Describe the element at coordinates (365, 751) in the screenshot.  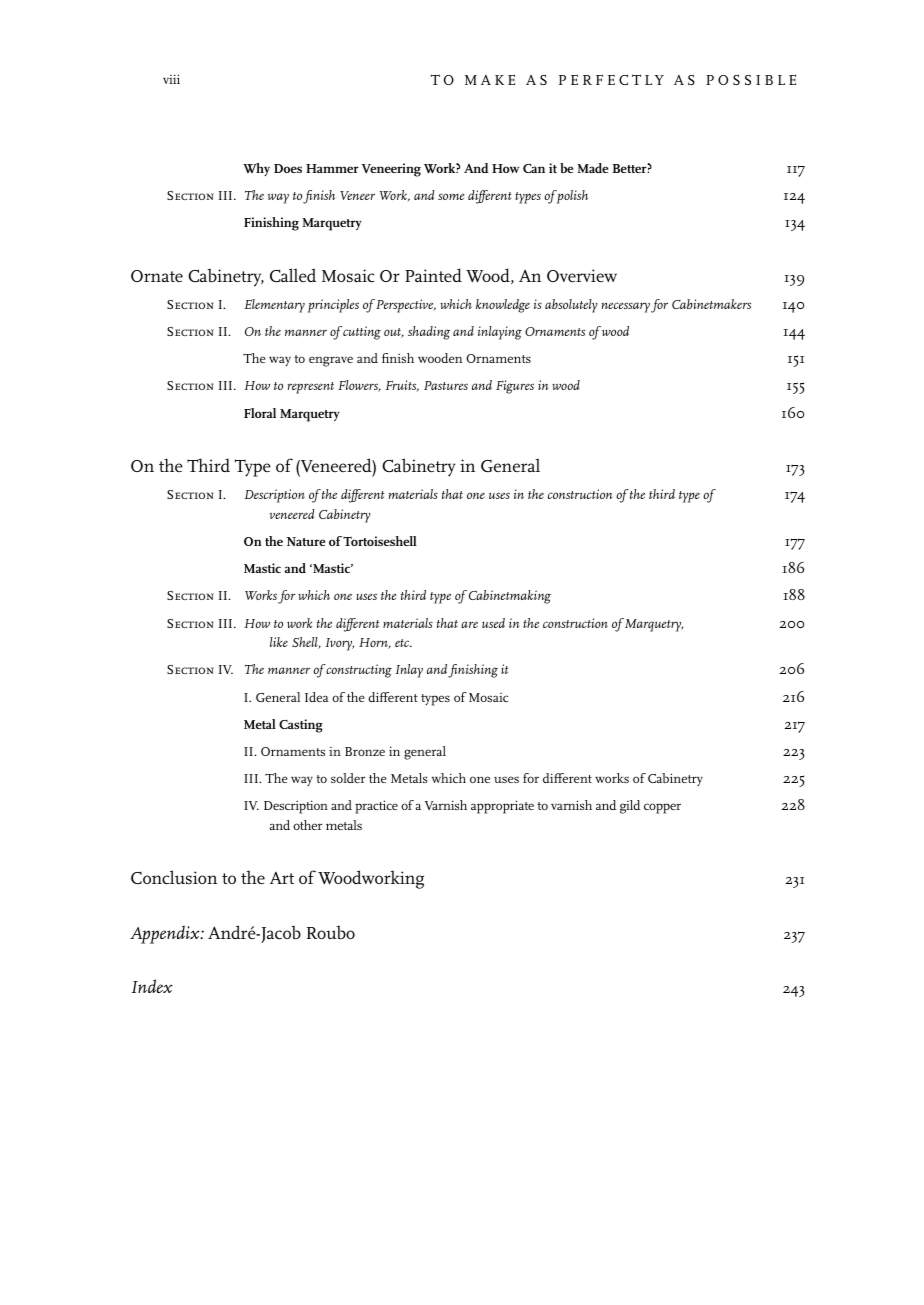
I see `Bronze` at that location.
